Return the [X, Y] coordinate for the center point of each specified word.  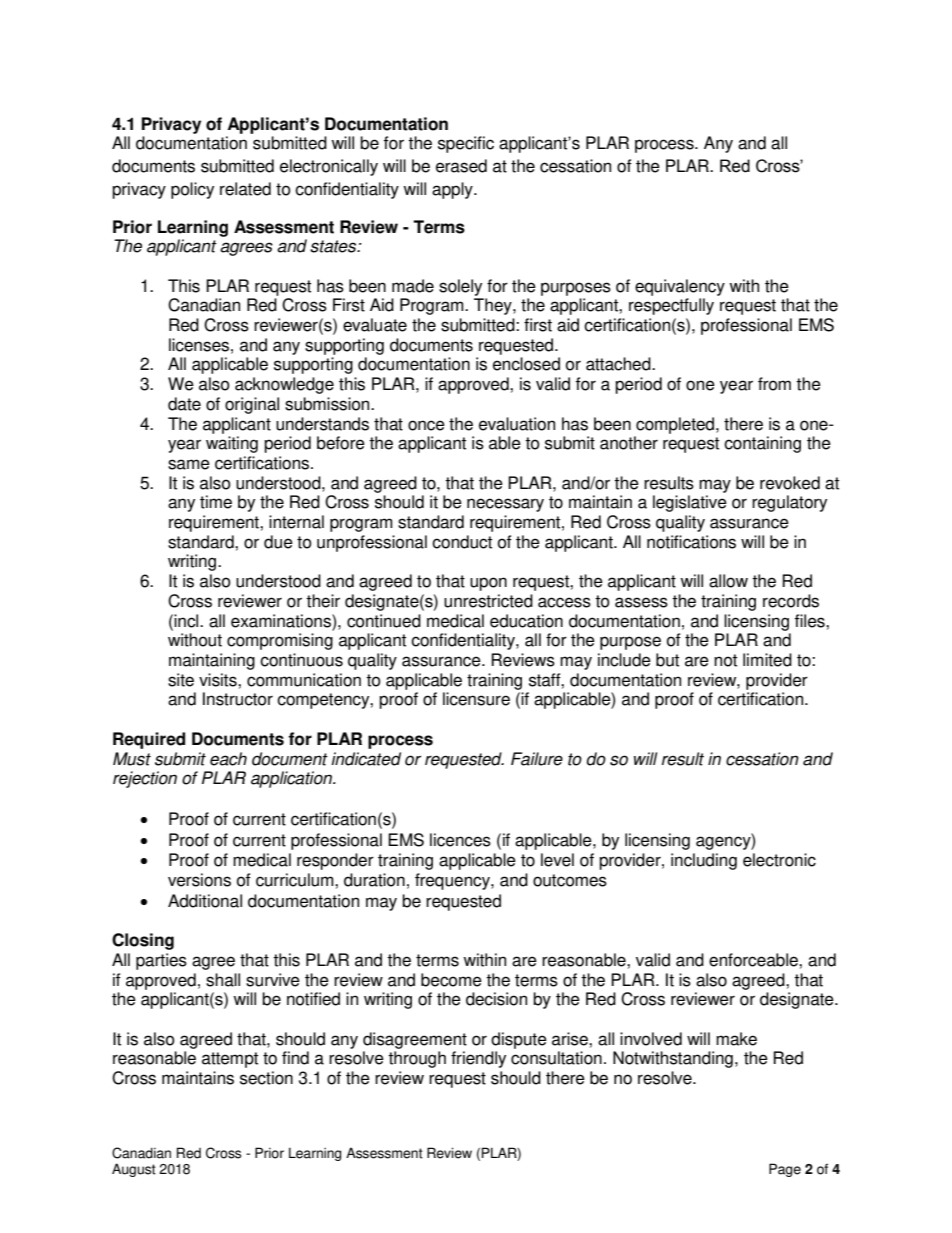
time [216, 502]
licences [460, 840]
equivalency [680, 287]
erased [461, 166]
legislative [690, 503]
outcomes [570, 880]
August [134, 1170]
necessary [505, 505]
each [228, 759]
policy [192, 190]
